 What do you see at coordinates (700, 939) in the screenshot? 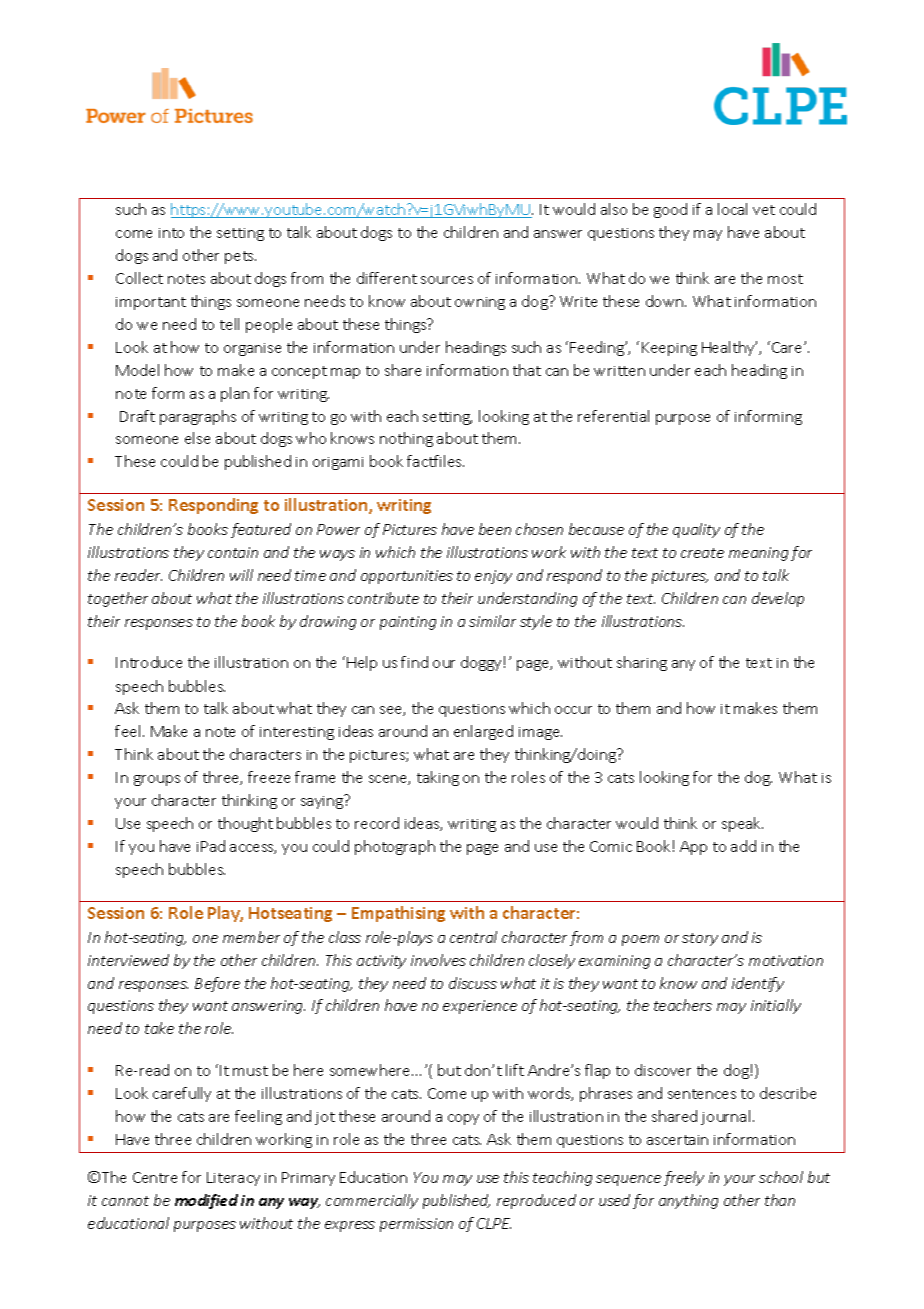
I see `story` at bounding box center [700, 939].
